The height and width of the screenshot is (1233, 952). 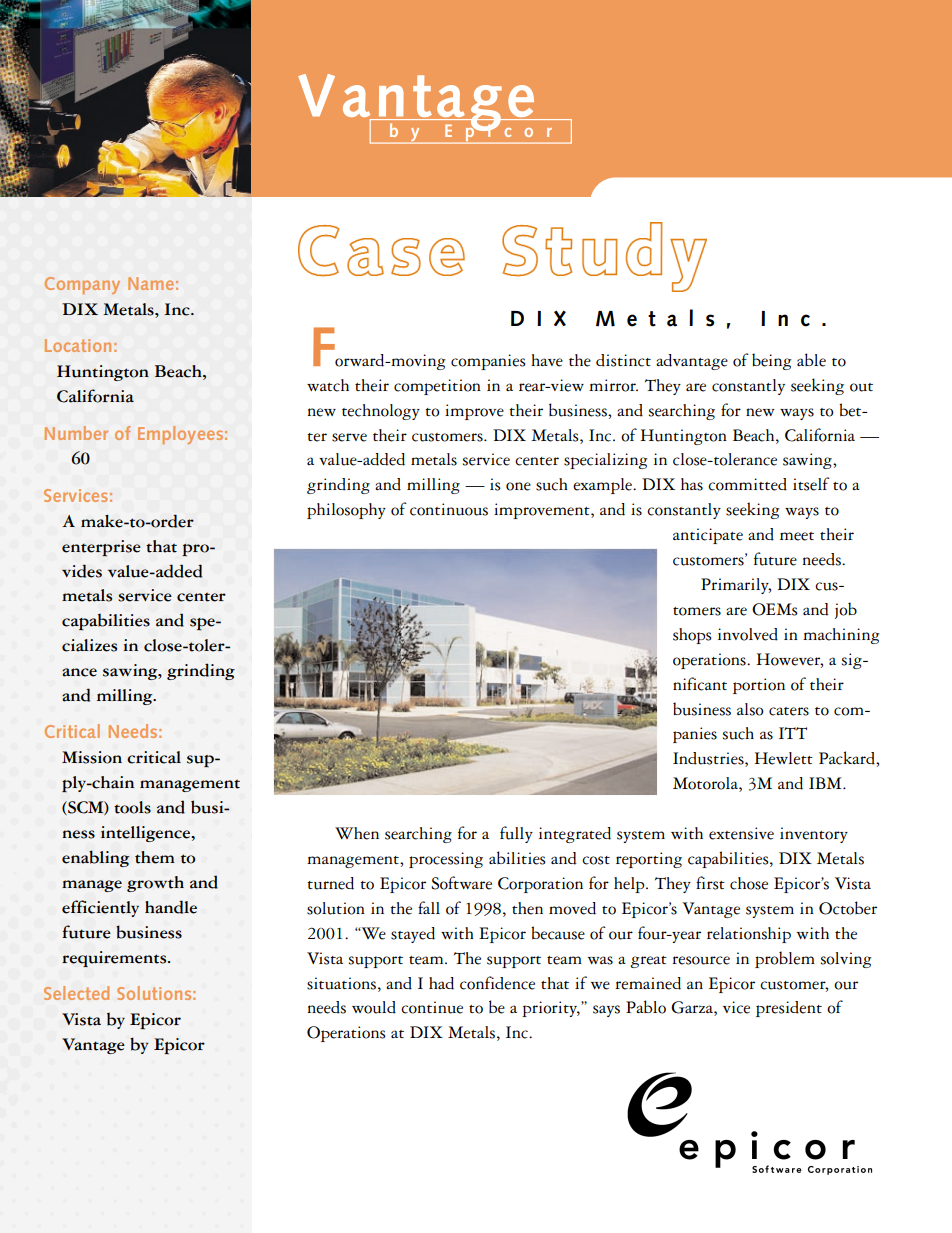 I want to click on tools, so click(x=132, y=807).
